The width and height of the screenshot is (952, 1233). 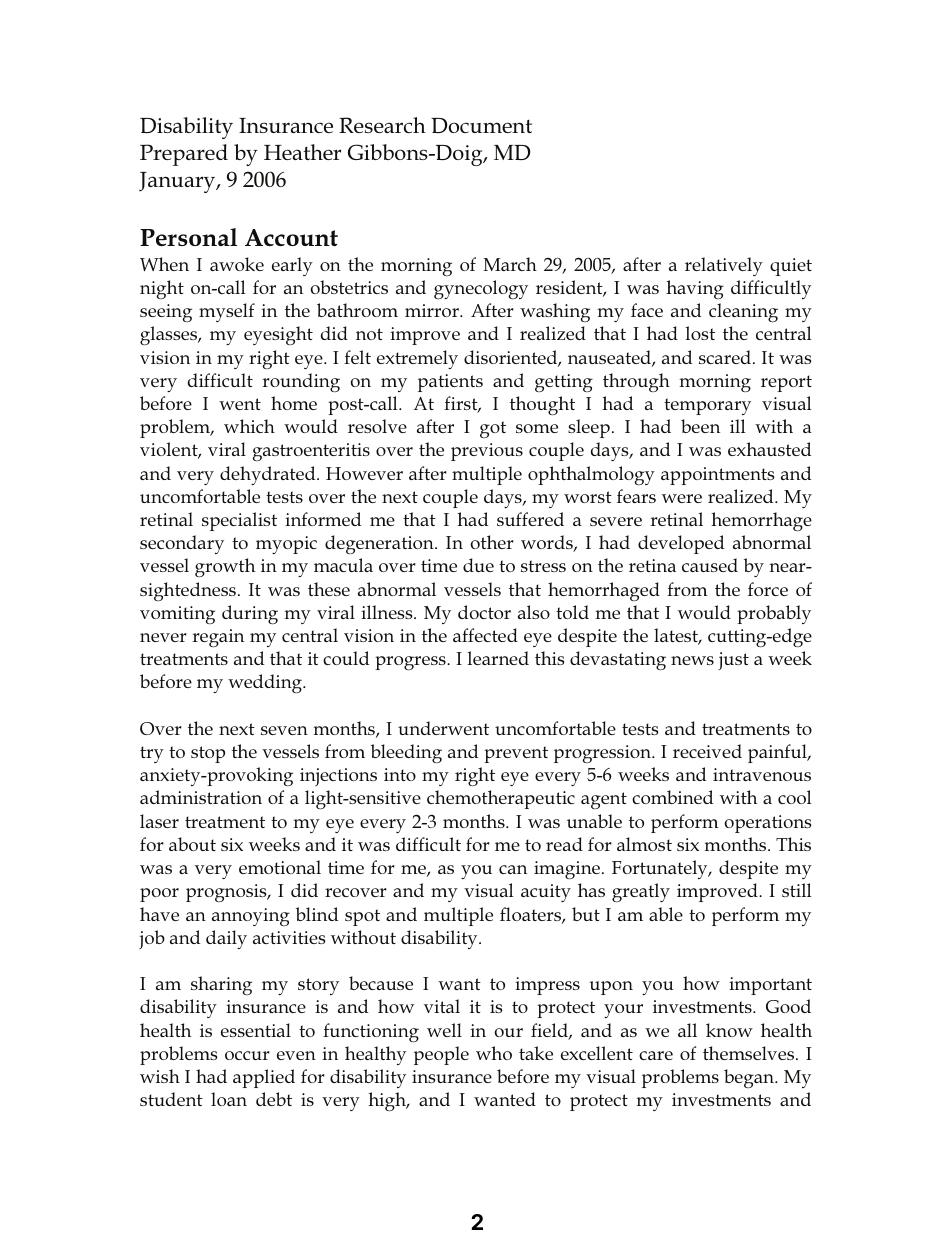 What do you see at coordinates (724, 266) in the screenshot?
I see `relatively` at bounding box center [724, 266].
